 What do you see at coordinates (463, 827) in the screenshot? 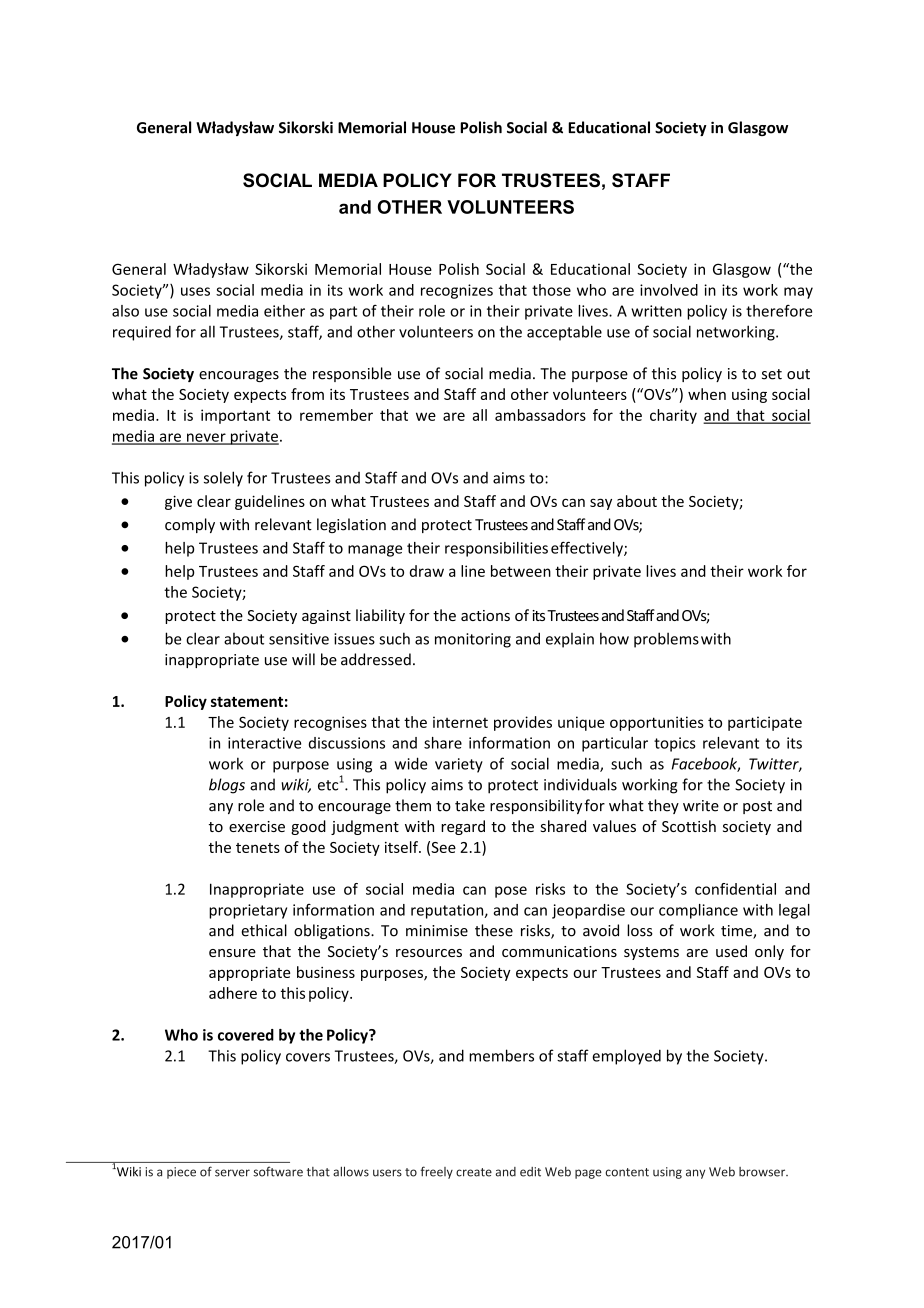
I see `regard` at bounding box center [463, 827].
